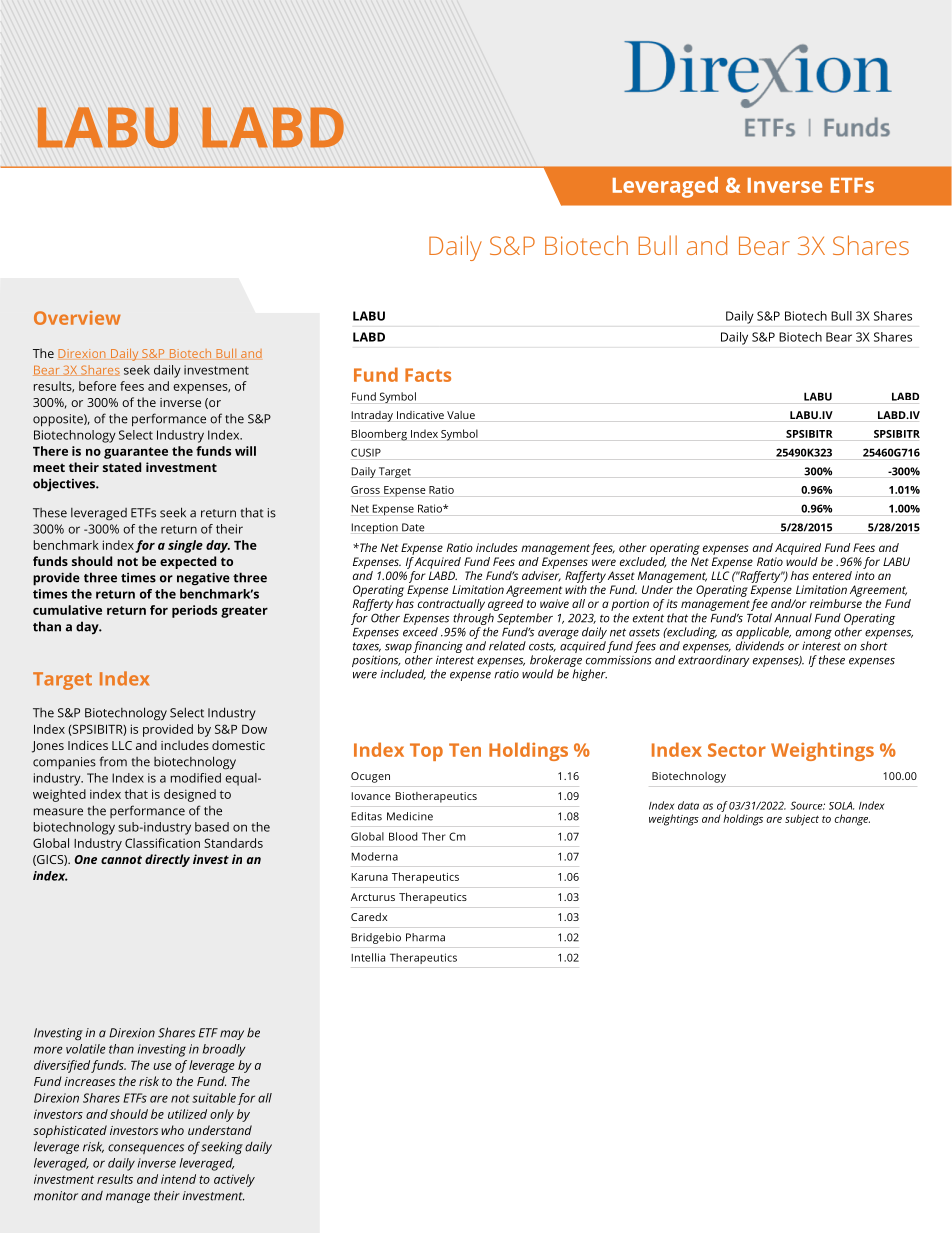 The height and width of the screenshot is (1233, 952). Describe the element at coordinates (178, 1179) in the screenshot. I see `intend` at that location.
